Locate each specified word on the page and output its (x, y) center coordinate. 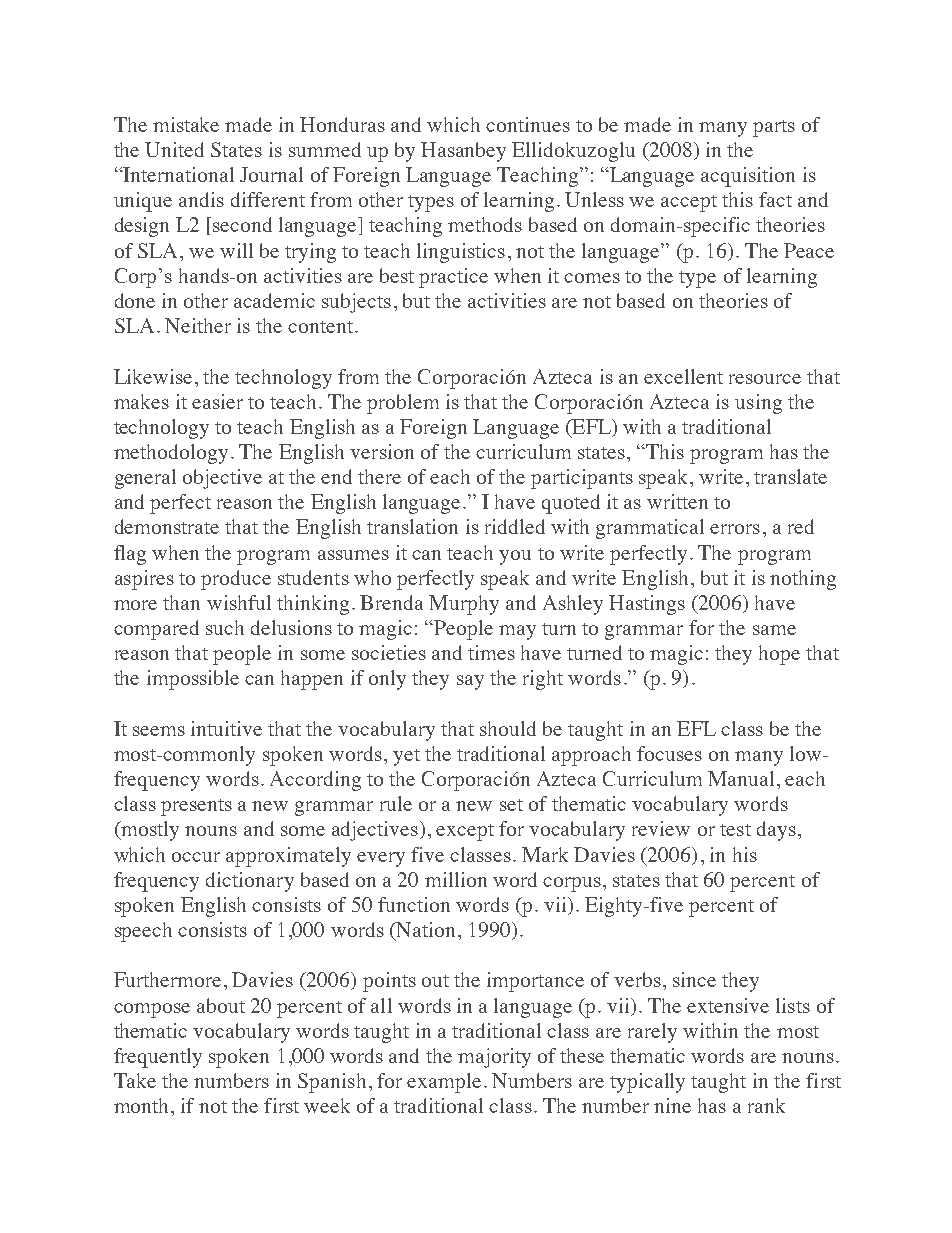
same (774, 630)
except (465, 832)
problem (403, 404)
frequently (158, 1058)
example (444, 1083)
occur (196, 857)
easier (217, 401)
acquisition (748, 177)
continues (528, 124)
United (174, 149)
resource (765, 379)
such (225, 627)
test (735, 830)
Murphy (464, 605)
